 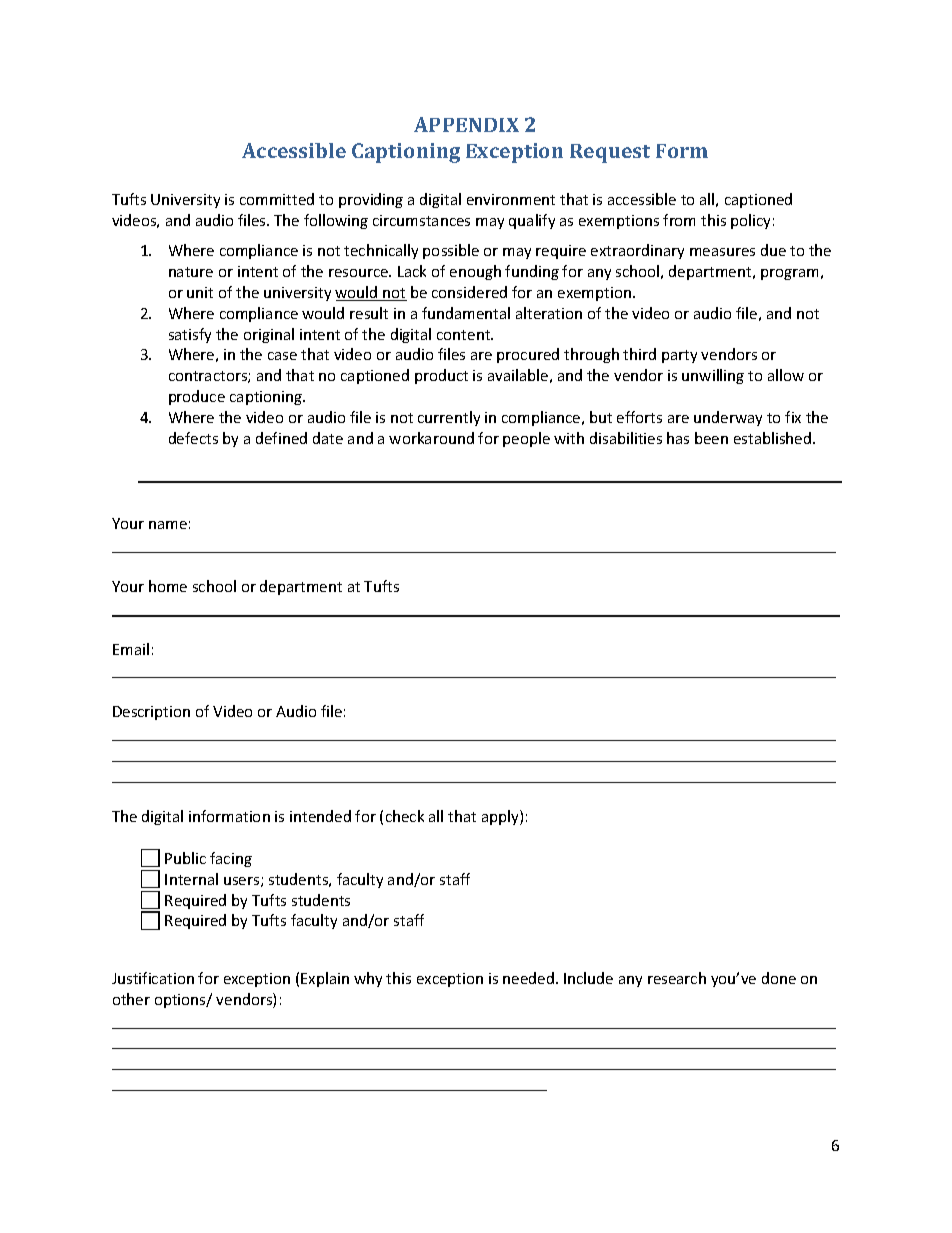 What do you see at coordinates (713, 376) in the screenshot?
I see `unwilling` at bounding box center [713, 376].
